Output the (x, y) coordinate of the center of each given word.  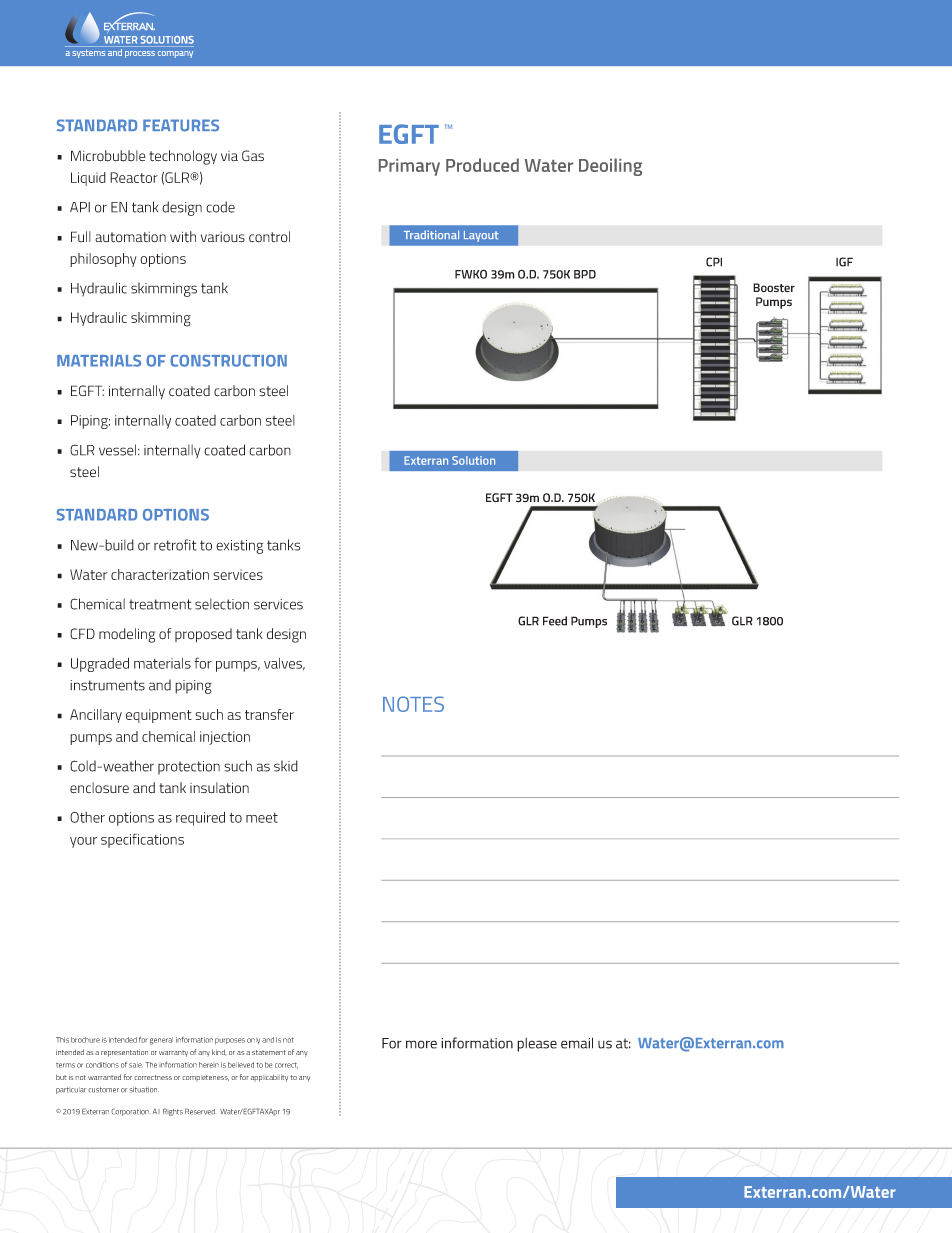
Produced (482, 165)
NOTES (413, 704)
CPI (714, 262)
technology (183, 157)
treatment (160, 604)
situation (144, 1090)
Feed (555, 621)
